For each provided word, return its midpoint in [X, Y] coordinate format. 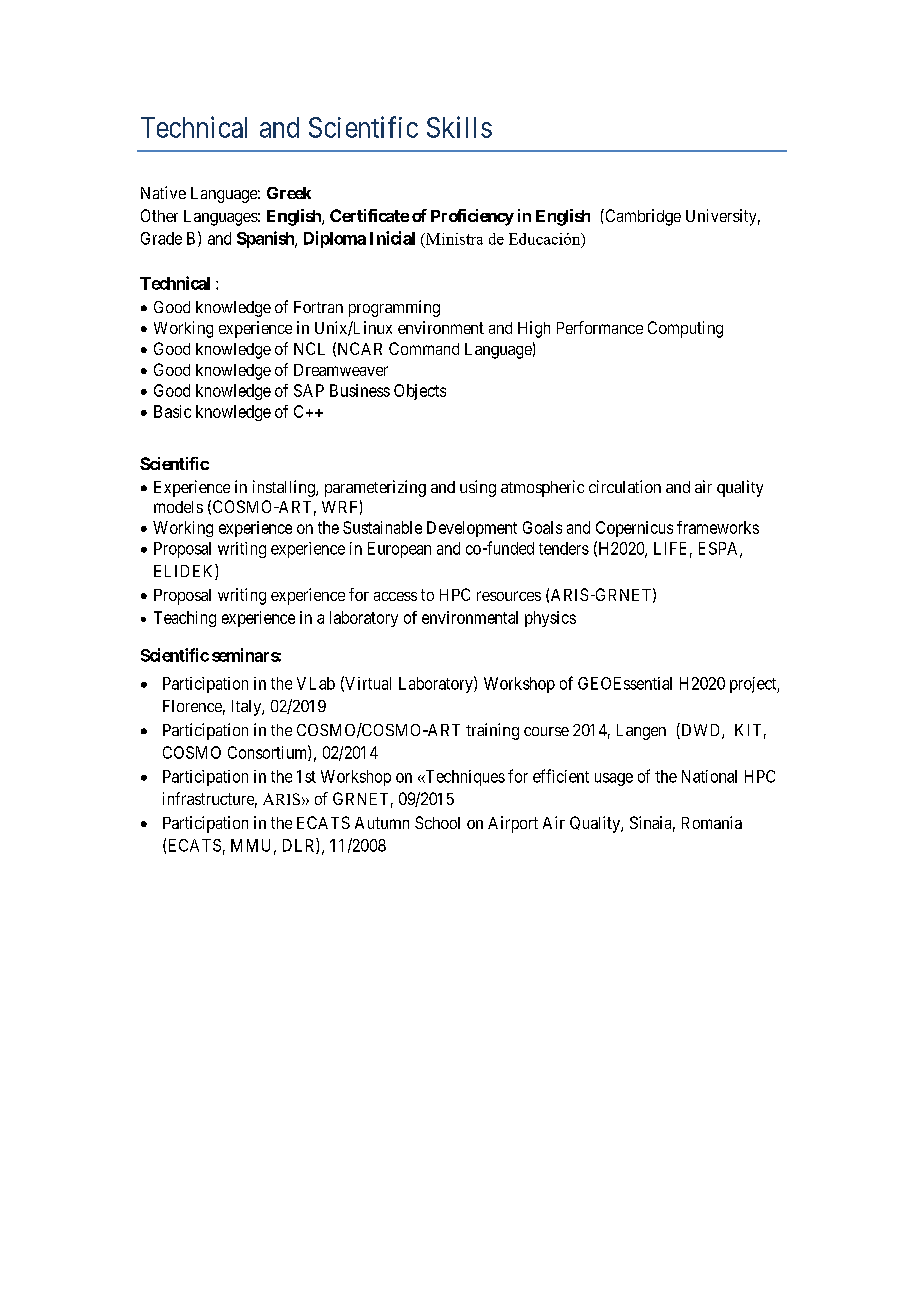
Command [424, 348]
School [437, 822]
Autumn [382, 823]
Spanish [266, 239]
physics [550, 619]
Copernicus [634, 529]
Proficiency [472, 217]
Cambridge [642, 217]
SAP [309, 390]
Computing [685, 329]
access [395, 596]
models [178, 507]
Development [472, 529]
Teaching [185, 619]
